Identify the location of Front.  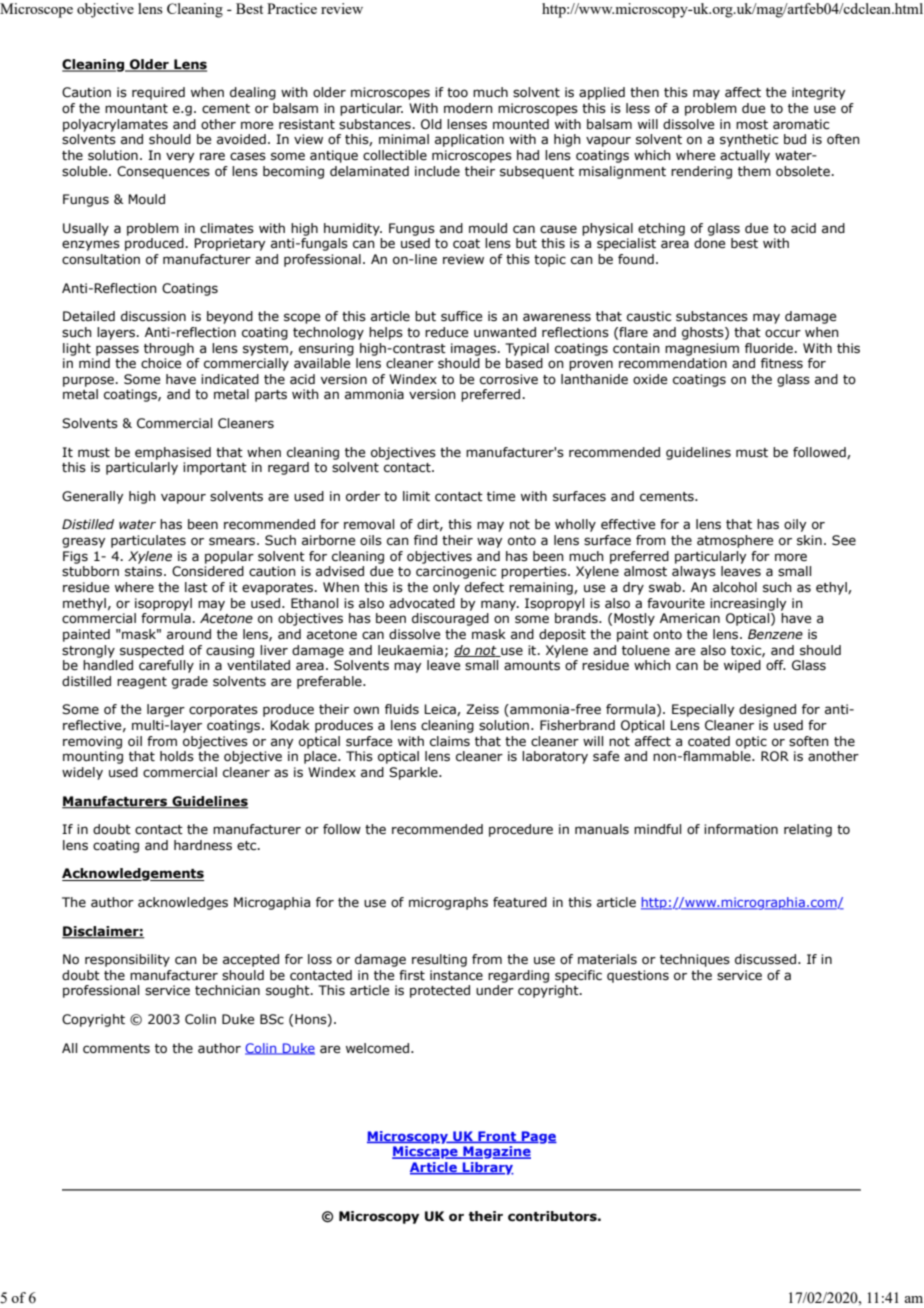
(497, 1137).
